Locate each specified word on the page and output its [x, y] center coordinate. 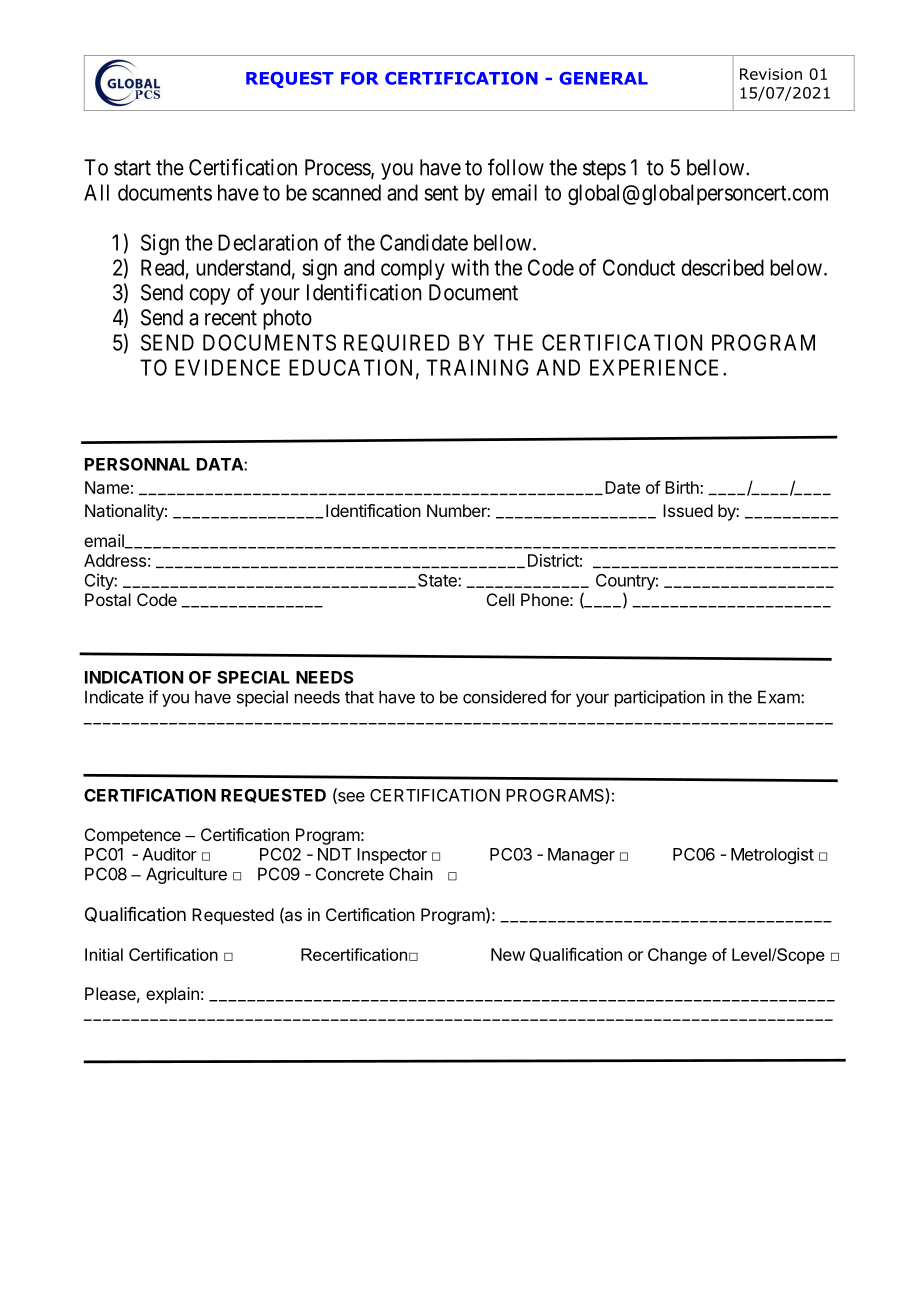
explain [172, 995]
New [508, 954]
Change [677, 956]
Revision [771, 74]
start [132, 168]
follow [516, 167]
